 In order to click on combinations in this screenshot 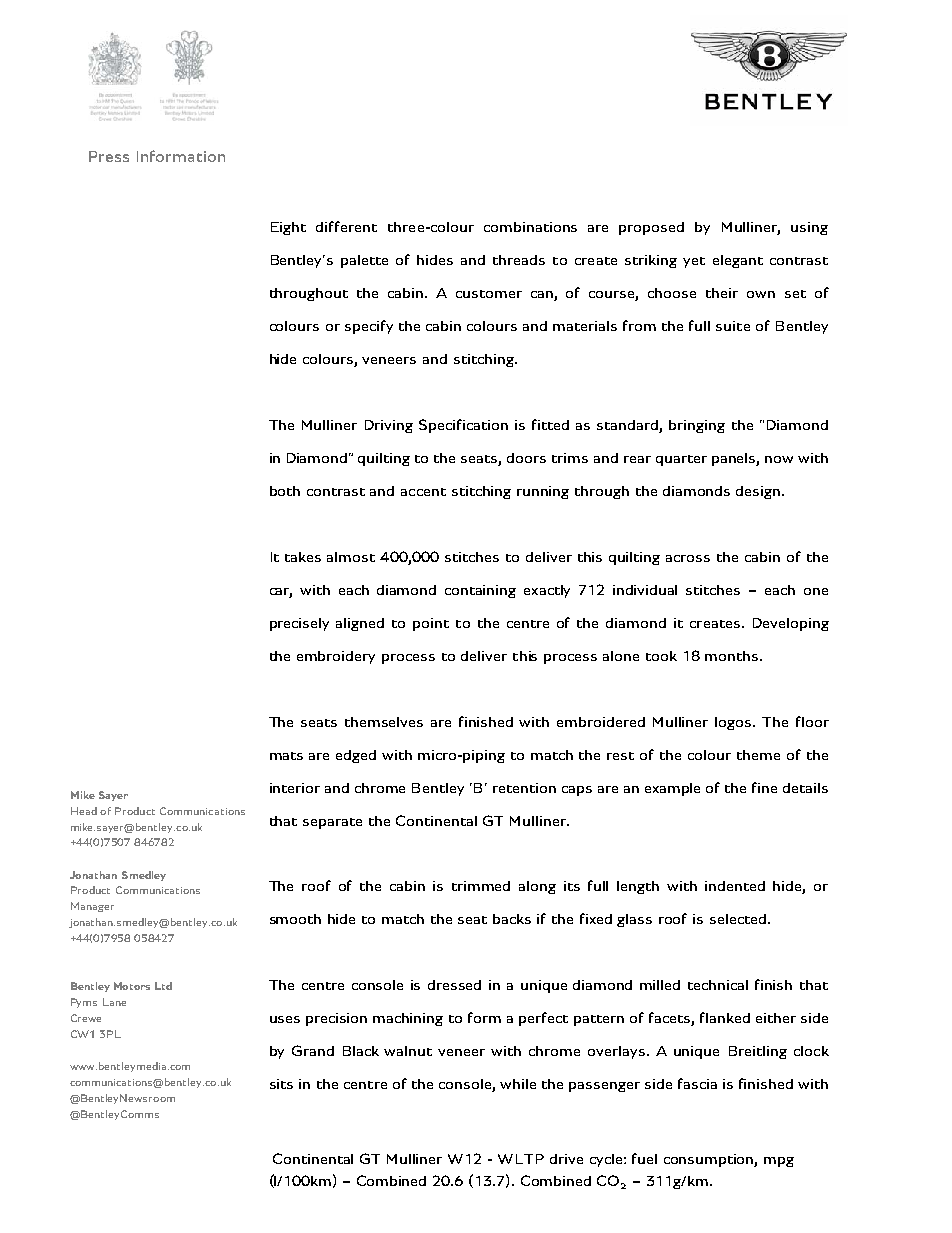, I will do `click(530, 227)`.
